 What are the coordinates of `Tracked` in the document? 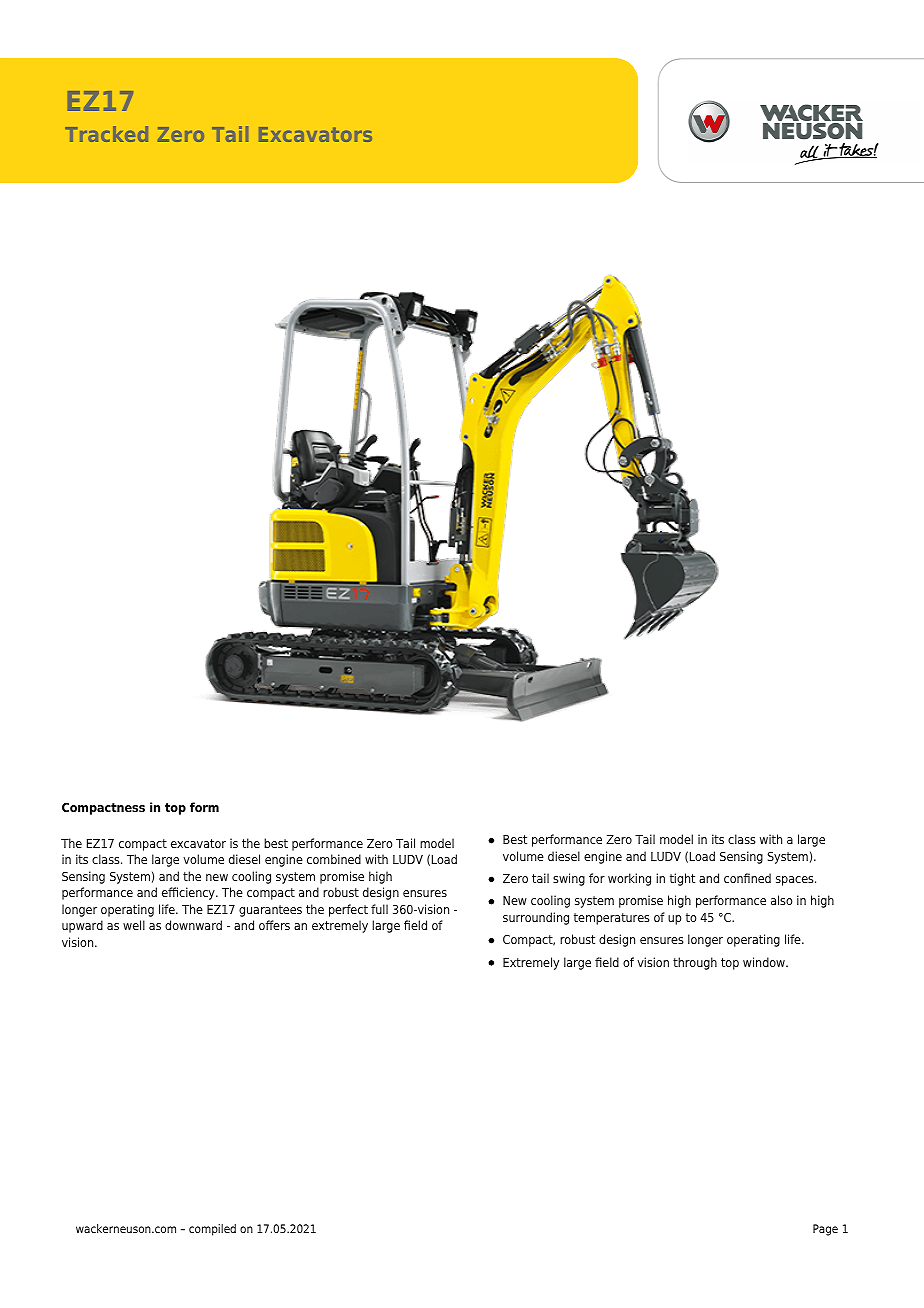 It's located at (106, 134).
